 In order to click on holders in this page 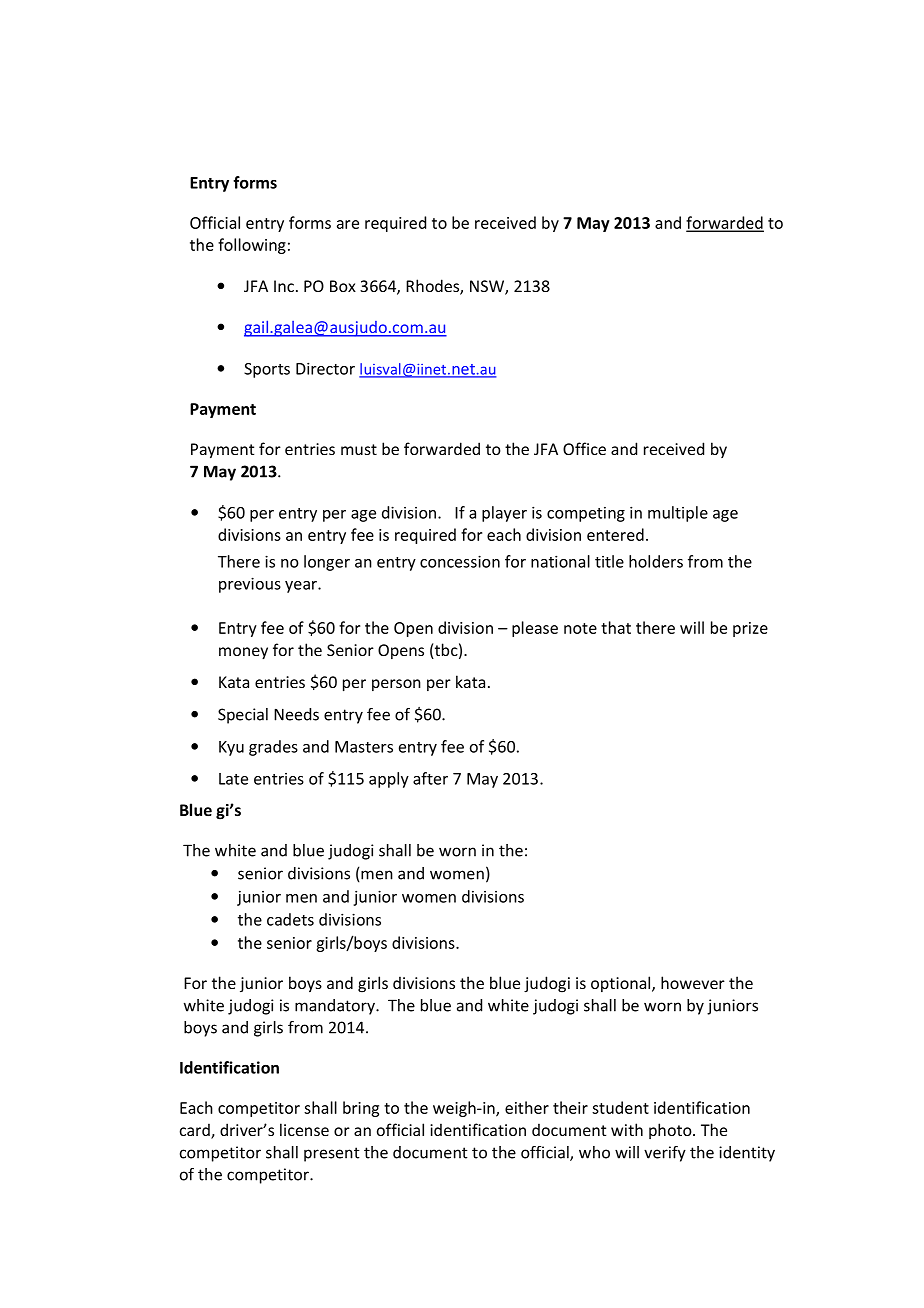, I will do `click(656, 561)`.
